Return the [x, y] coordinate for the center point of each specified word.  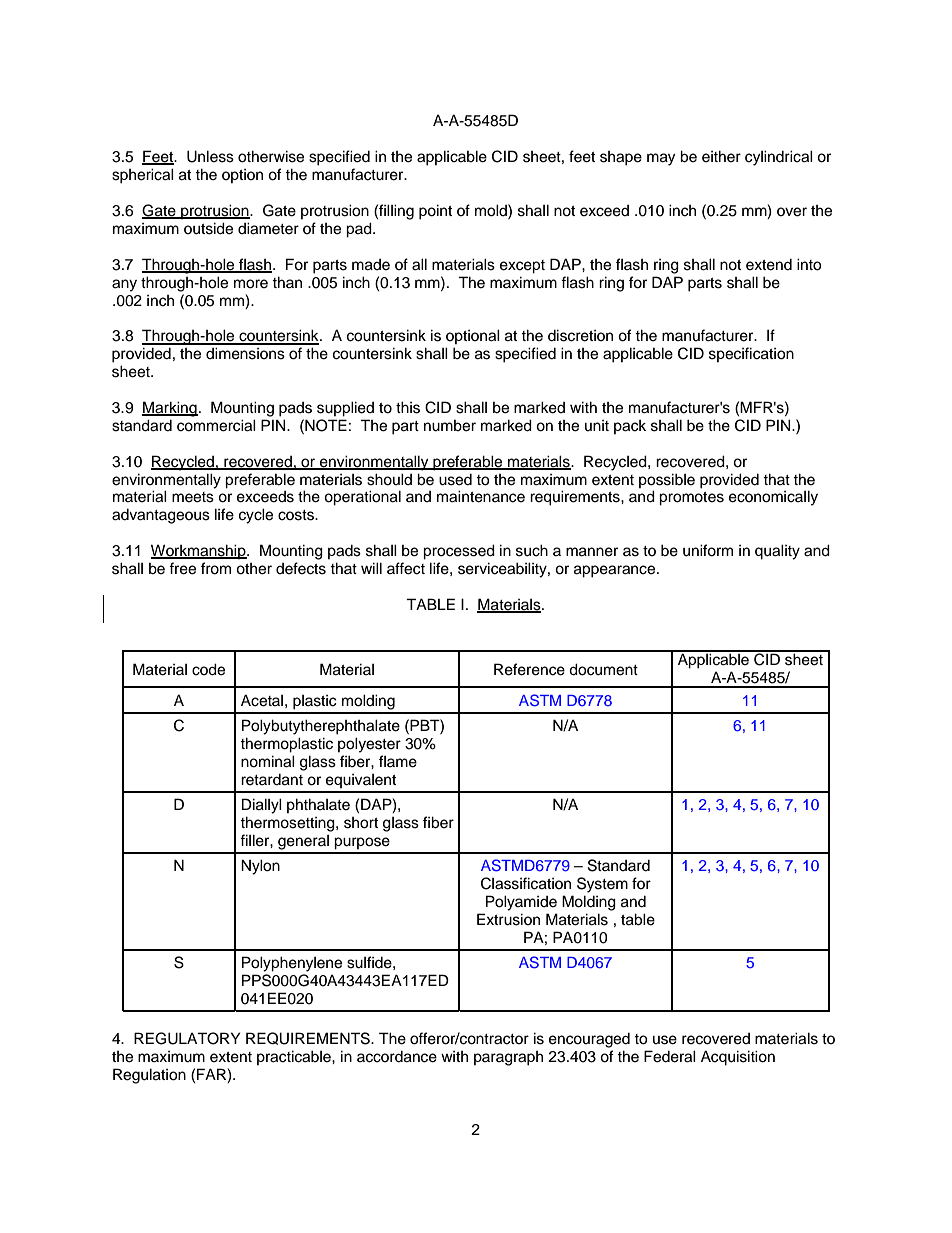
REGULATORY [187, 1038]
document [603, 669]
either [721, 156]
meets [193, 497]
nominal [268, 761]
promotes [691, 499]
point [435, 212]
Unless [210, 156]
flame [398, 761]
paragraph [508, 1058]
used [455, 480]
